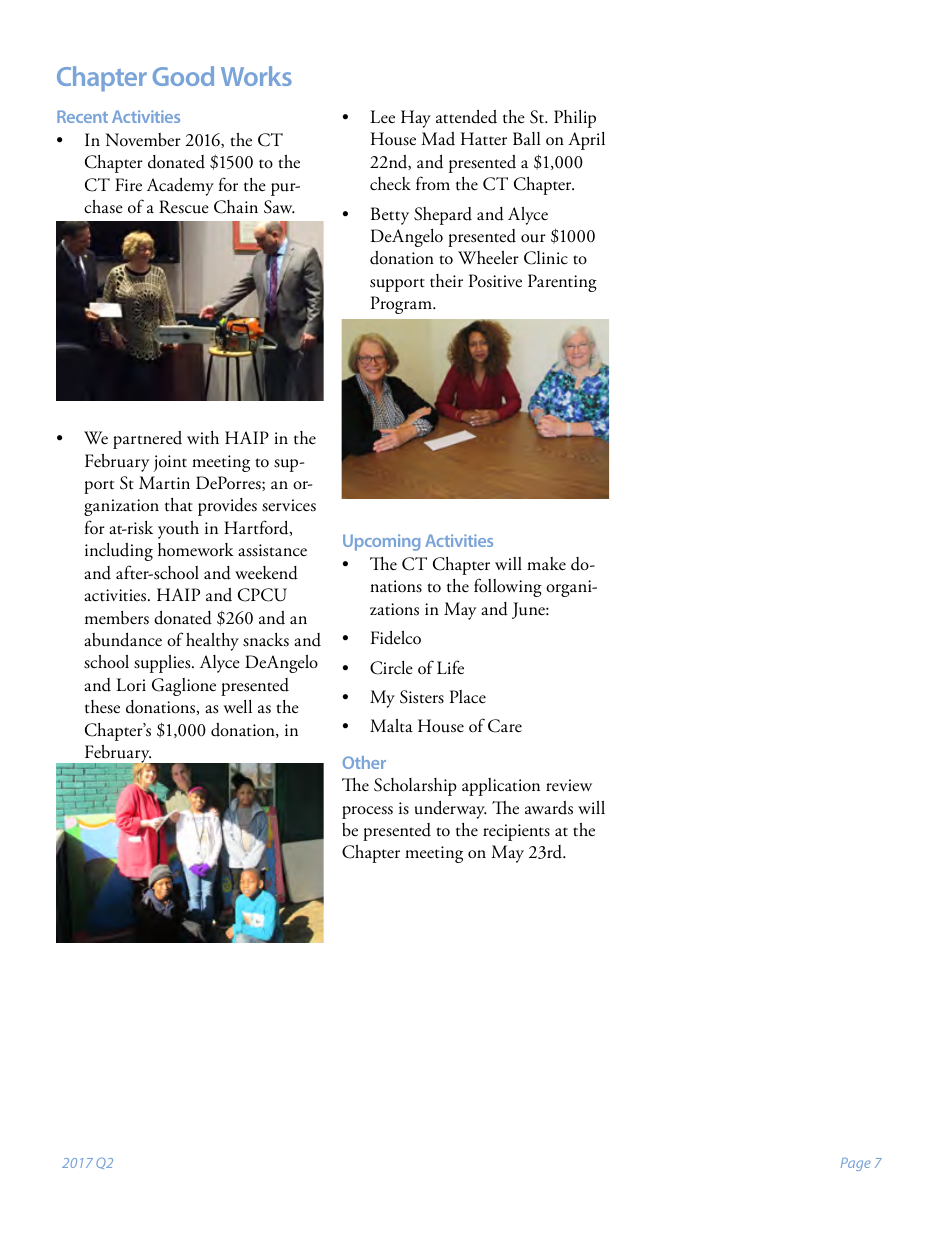  What do you see at coordinates (402, 305) in the document?
I see `Program` at bounding box center [402, 305].
